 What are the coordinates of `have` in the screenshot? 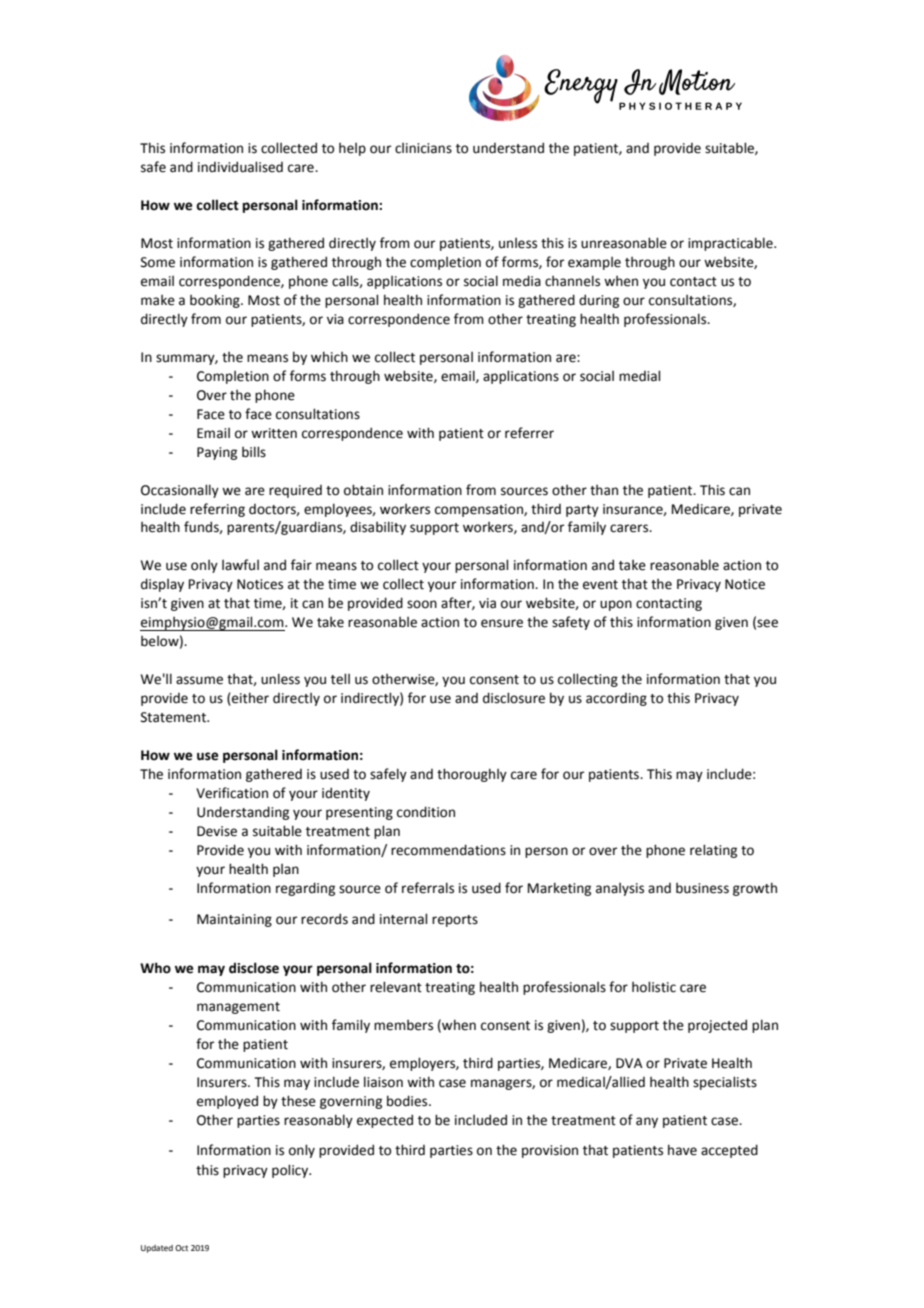 It's located at (682, 1150).
